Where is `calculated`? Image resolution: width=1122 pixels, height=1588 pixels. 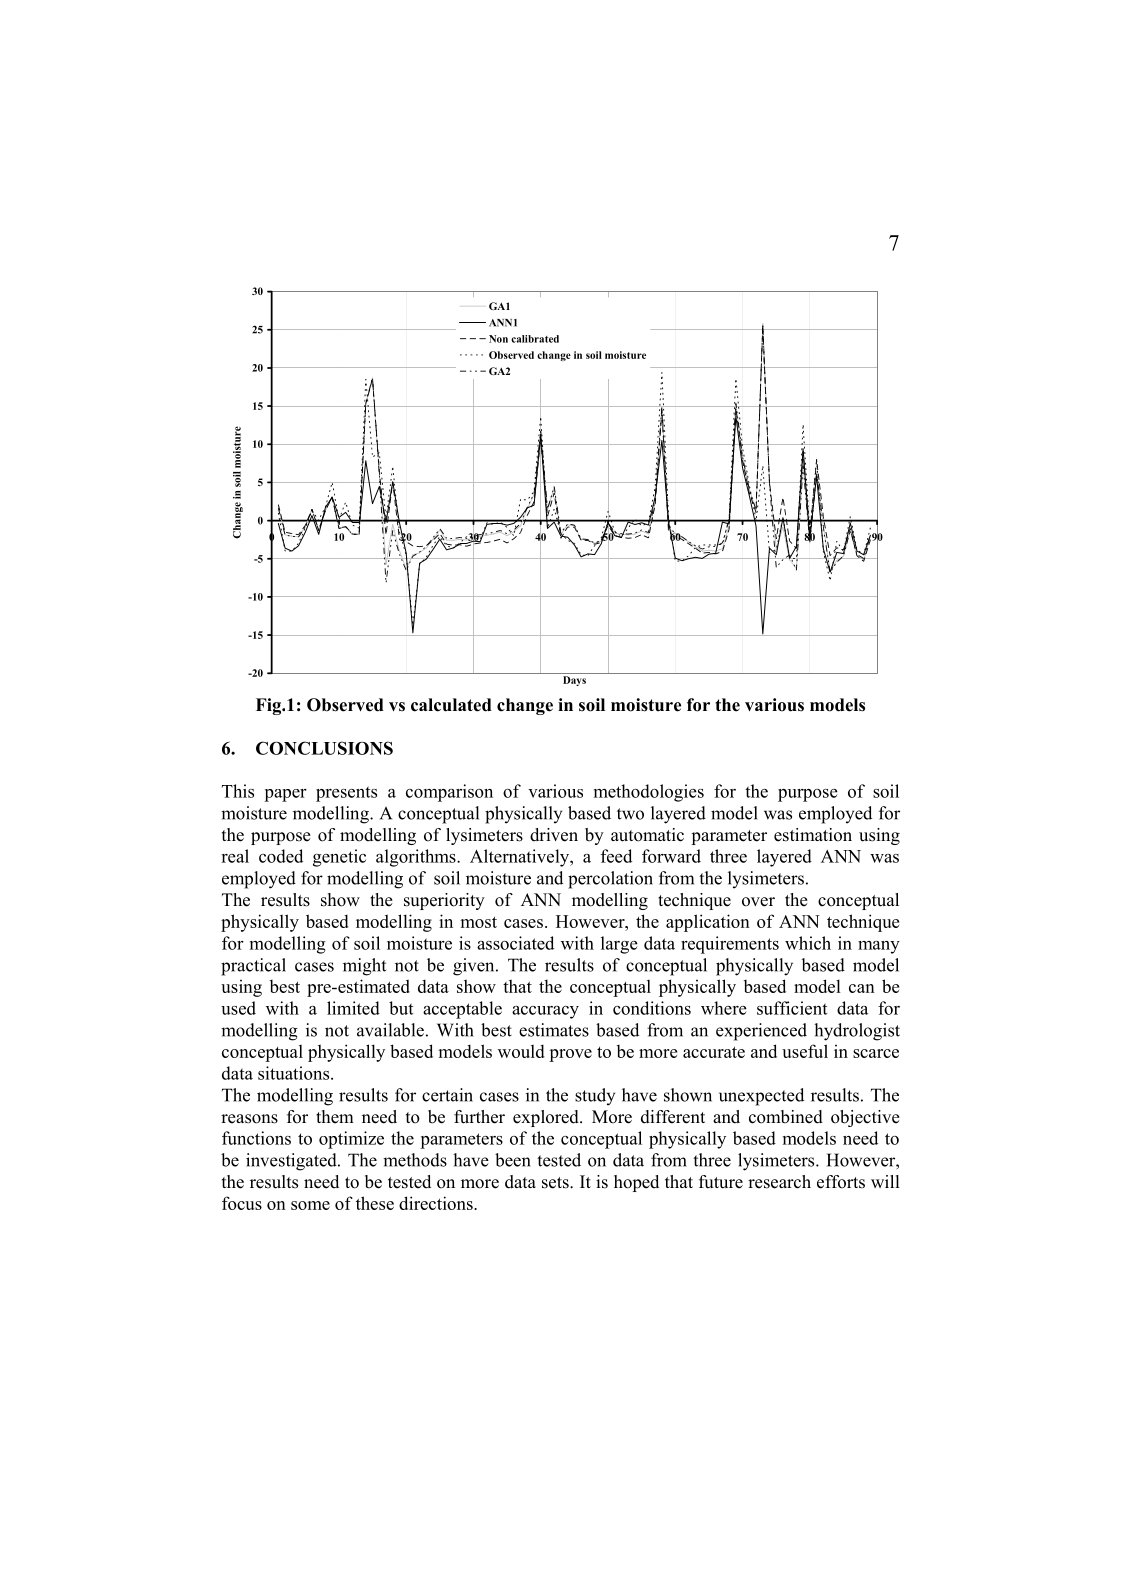
calculated is located at coordinates (451, 705).
